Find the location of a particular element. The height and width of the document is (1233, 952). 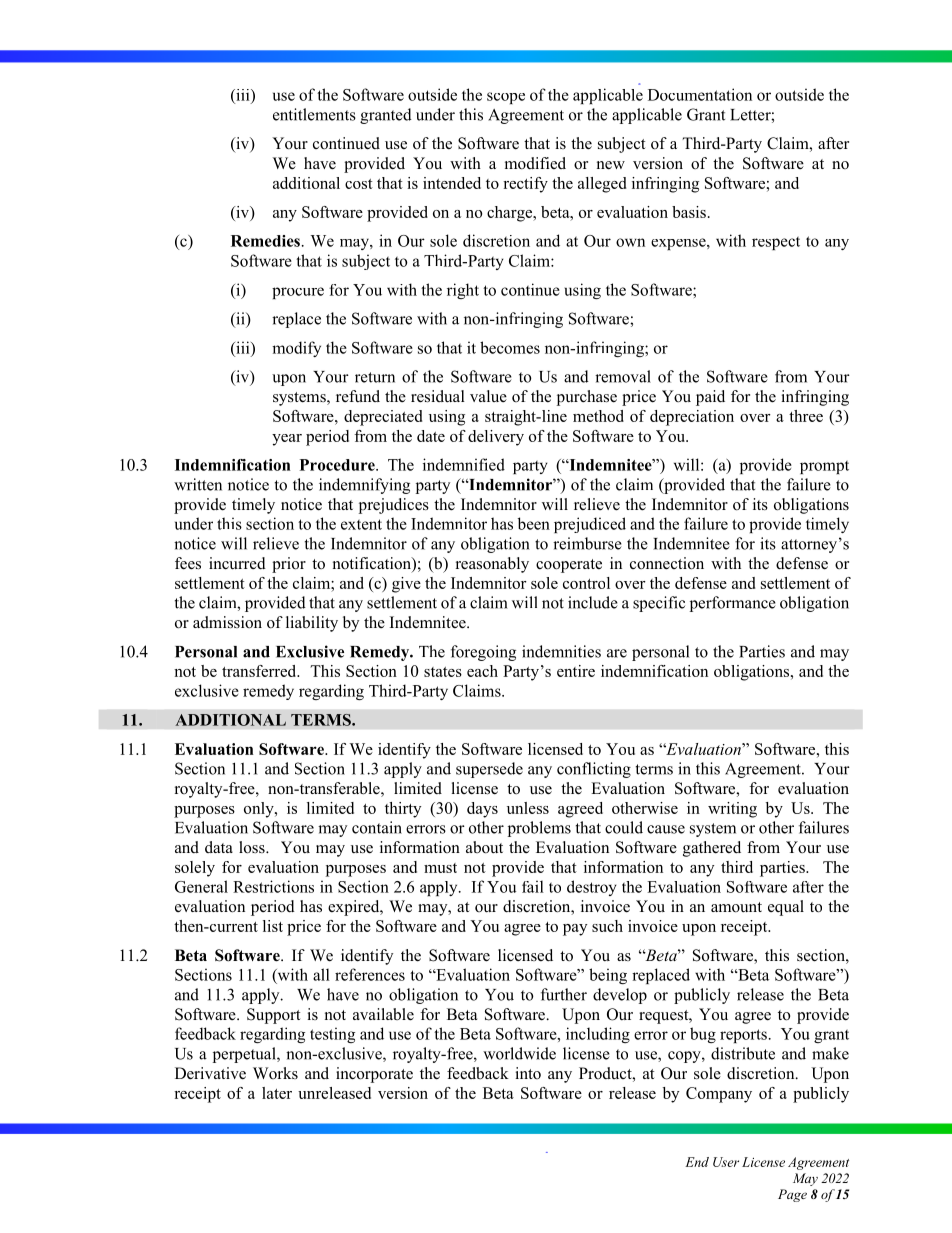

delivery is located at coordinates (496, 438).
